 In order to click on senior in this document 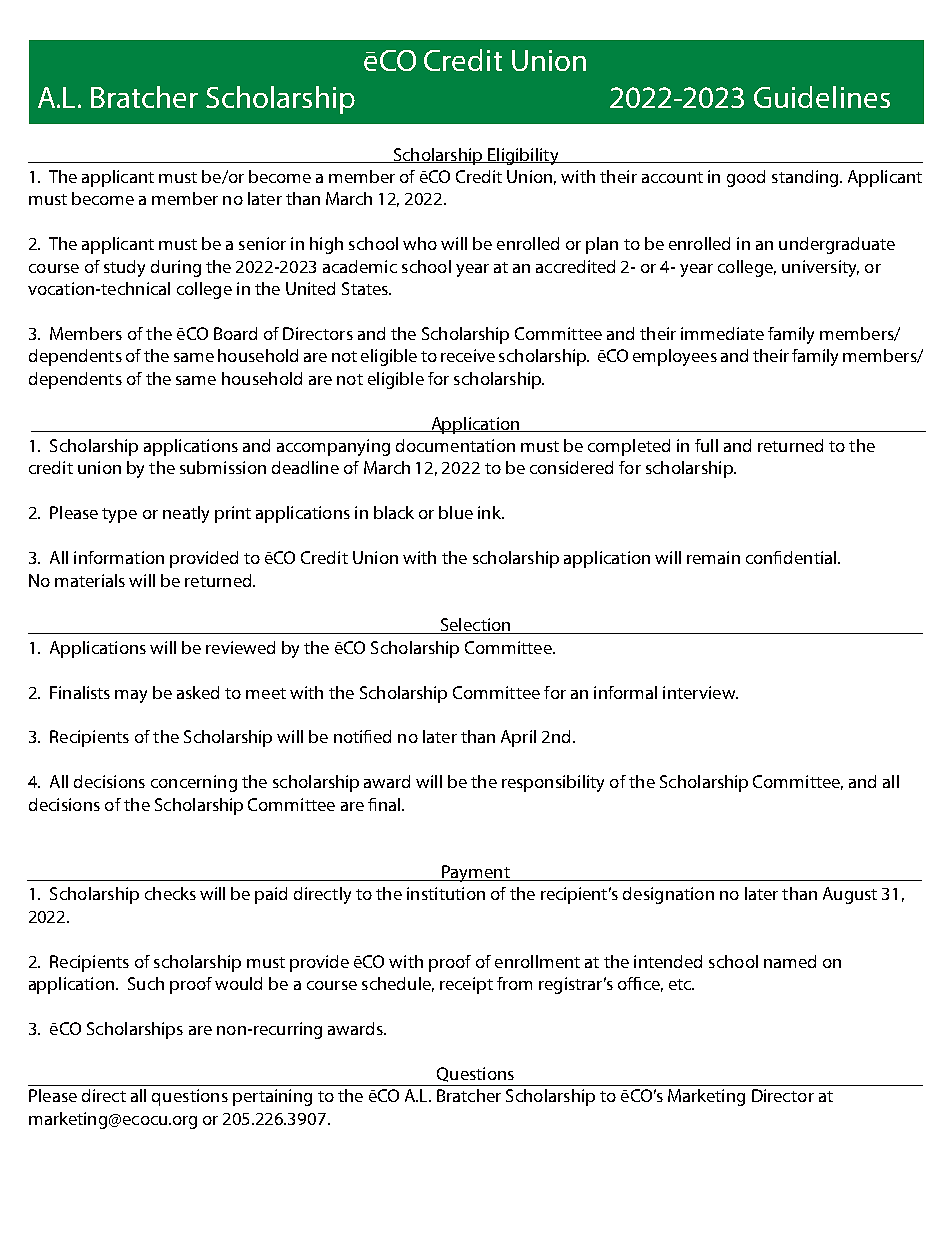, I will do `click(262, 243)`.
